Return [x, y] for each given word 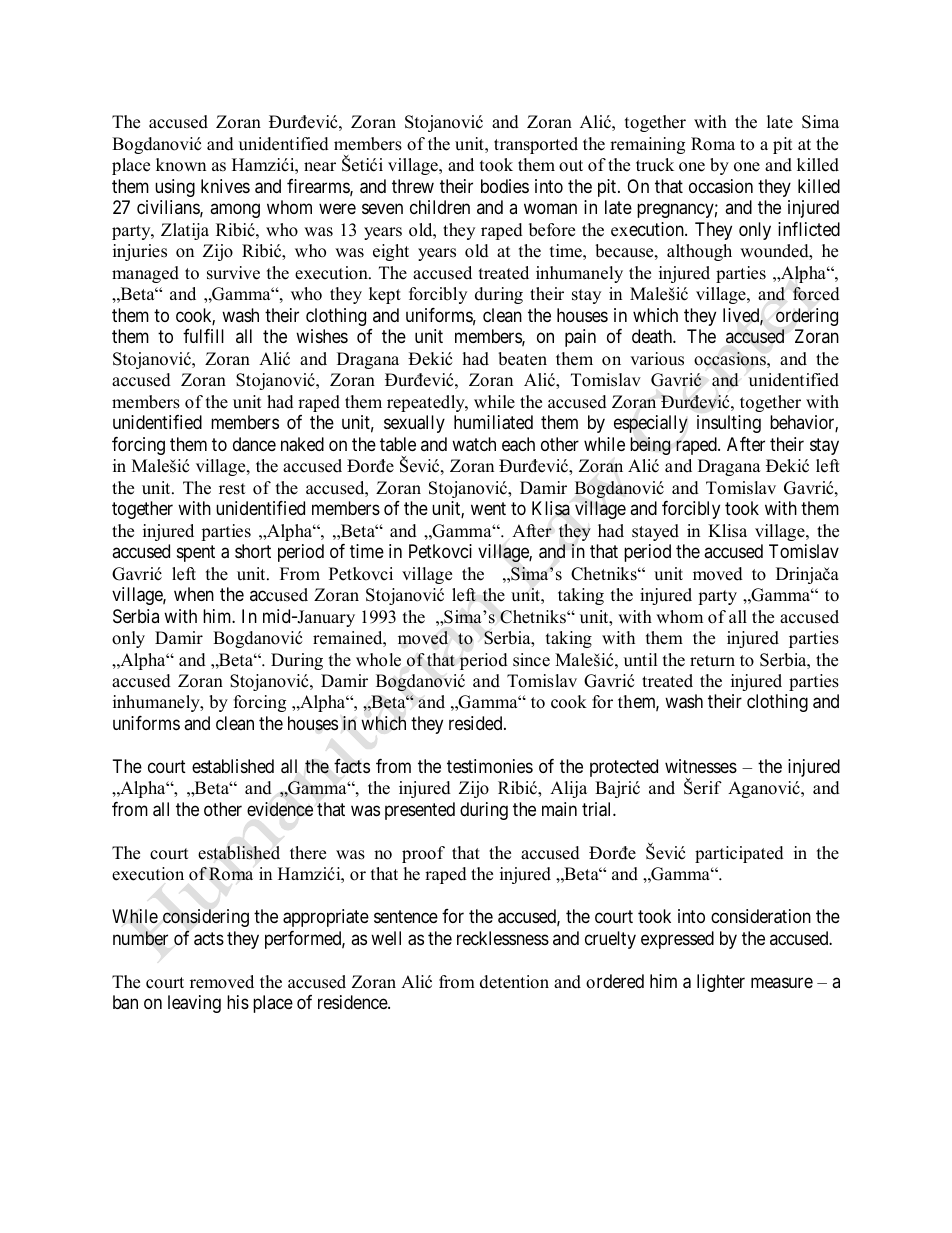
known [181, 165]
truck [655, 165]
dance [254, 444]
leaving [194, 1004]
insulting [729, 424]
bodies [505, 186]
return [712, 661]
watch [474, 444]
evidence [280, 809]
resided [477, 723]
